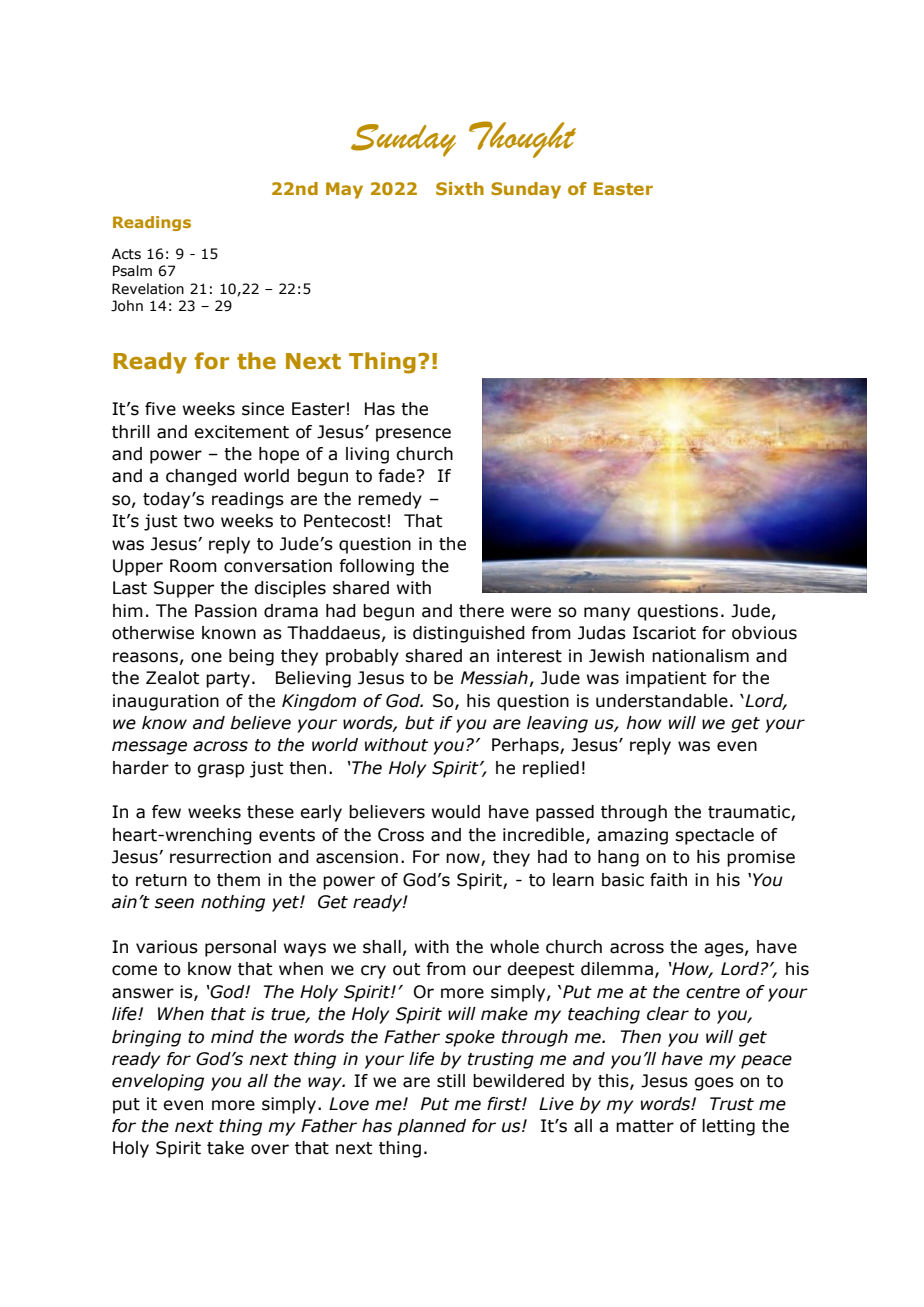 The height and width of the screenshot is (1307, 924). What do you see at coordinates (460, 188) in the screenshot?
I see `Sixth` at bounding box center [460, 188].
